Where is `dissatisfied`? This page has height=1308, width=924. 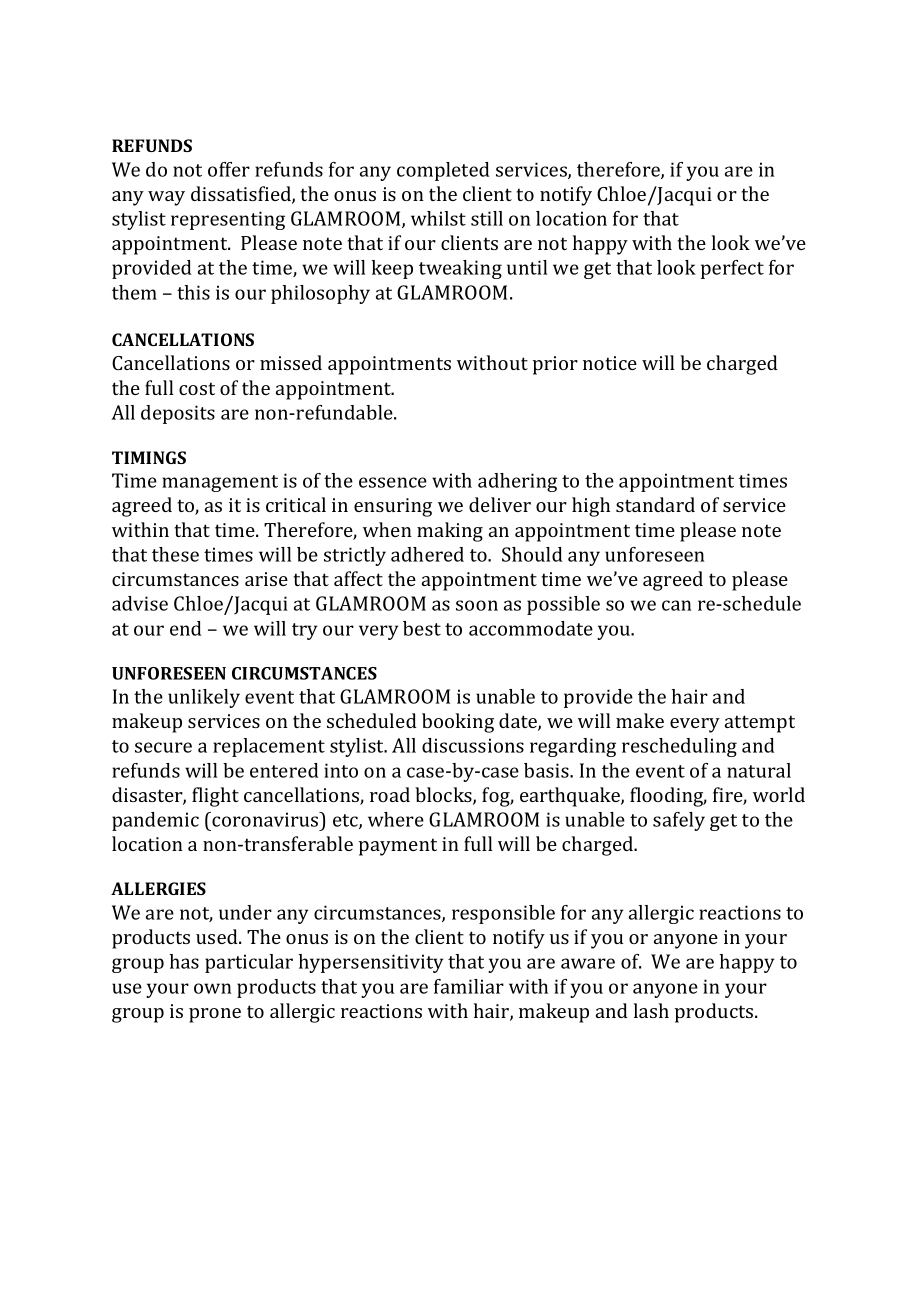
dissatisfied is located at coordinates (242, 195).
